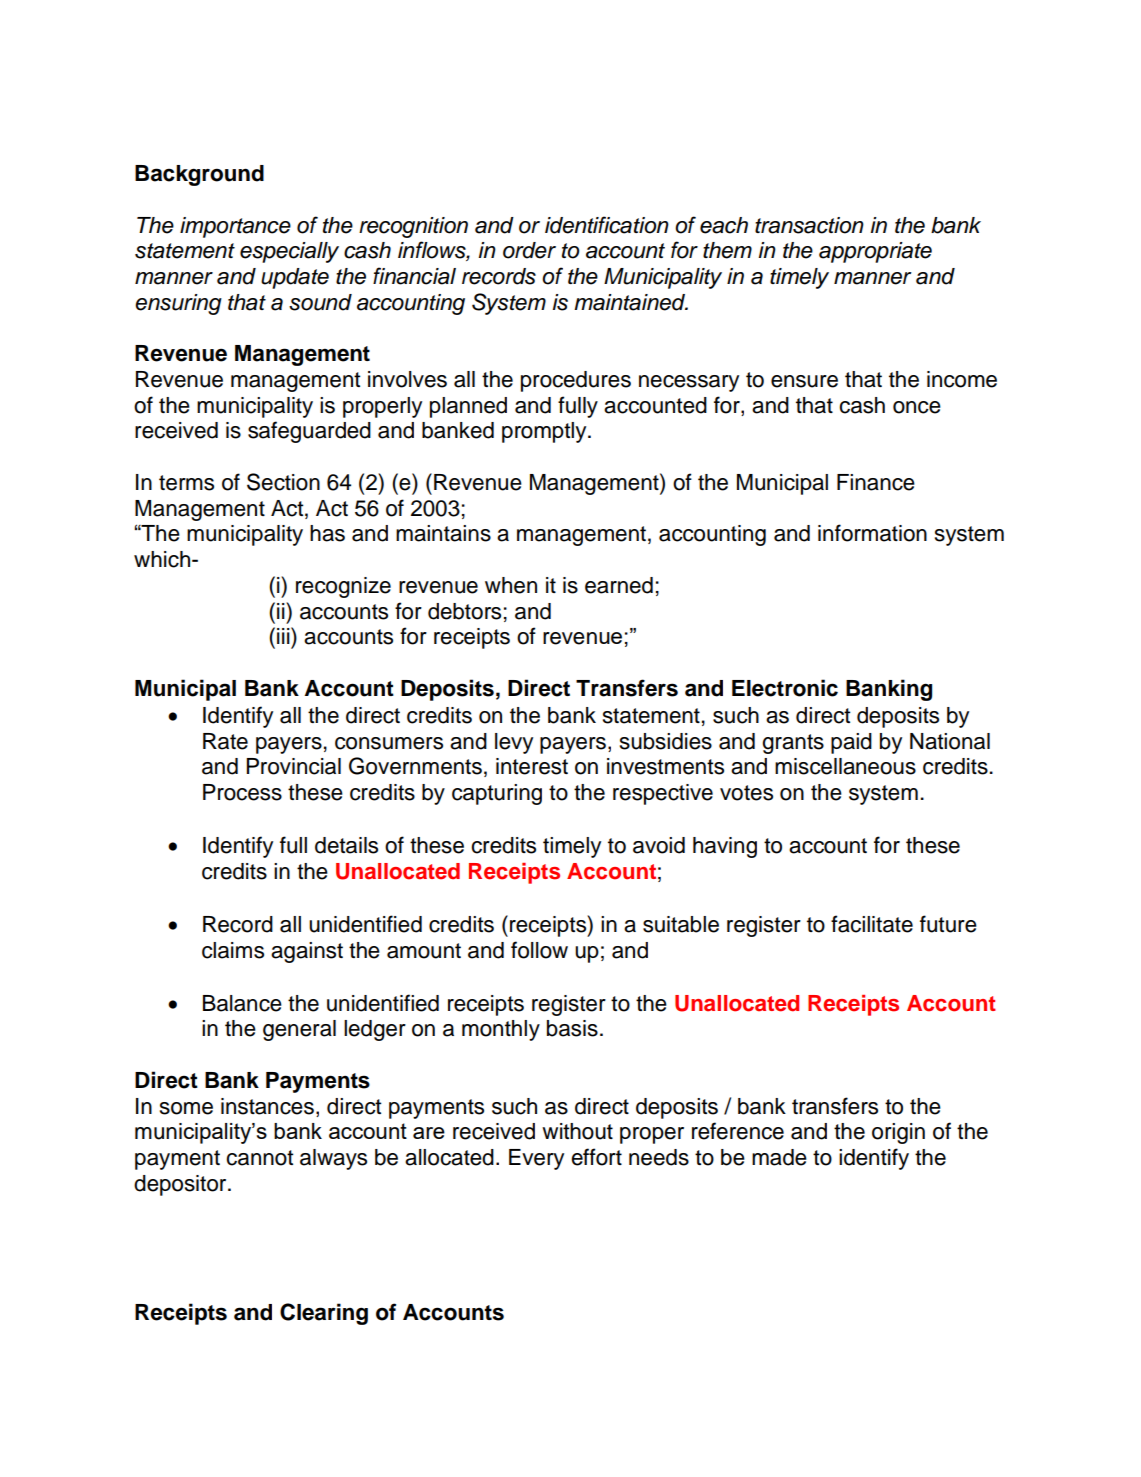 The image size is (1141, 1477). Describe the element at coordinates (851, 743) in the screenshot. I see `paid` at that location.
